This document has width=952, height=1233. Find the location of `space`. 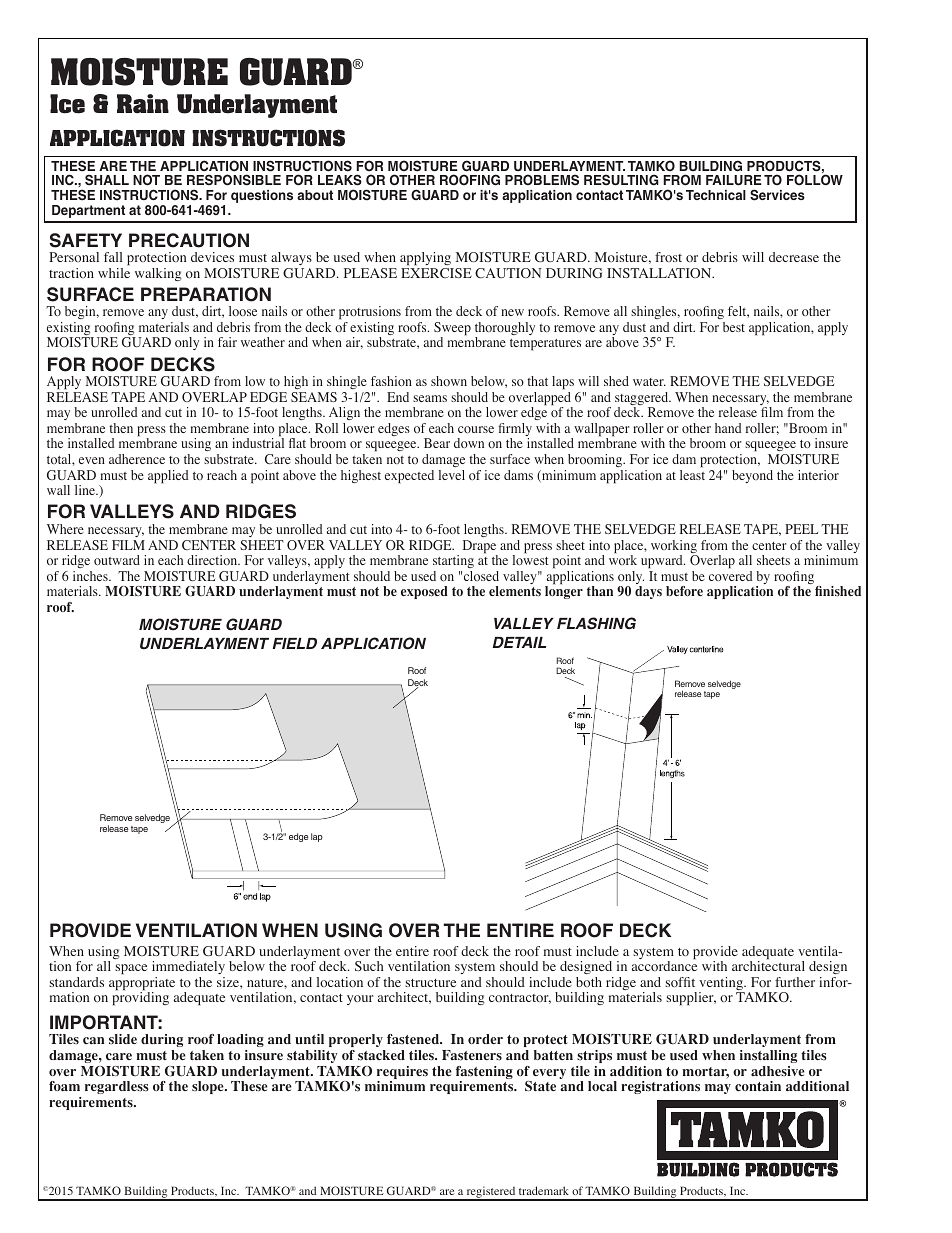

space is located at coordinates (131, 969).
